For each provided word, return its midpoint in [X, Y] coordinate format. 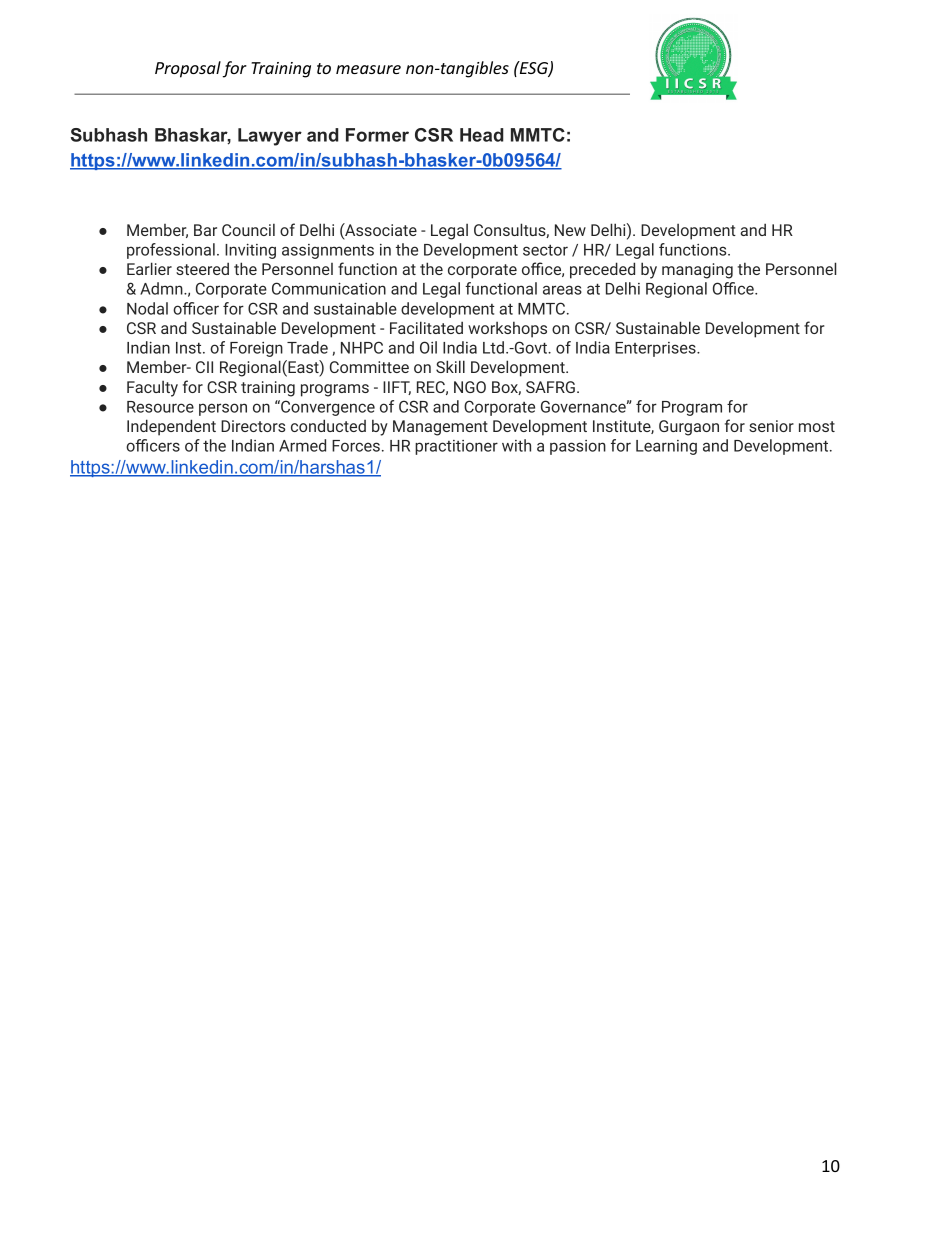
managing [697, 271]
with [516, 445]
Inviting [250, 251]
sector [545, 250]
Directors [253, 426]
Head [482, 135]
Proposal [188, 69]
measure [368, 69]
